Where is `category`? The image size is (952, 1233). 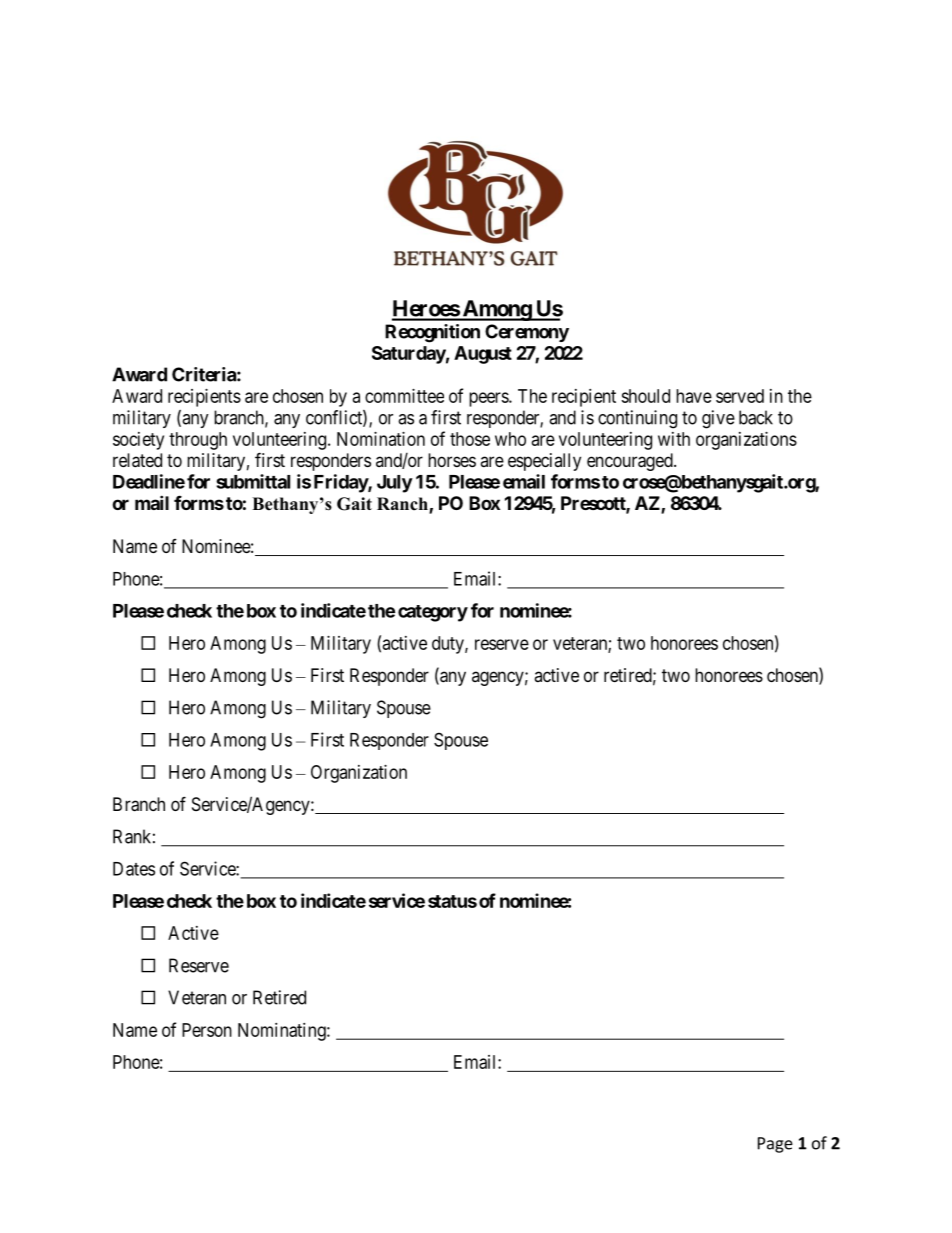 category is located at coordinates (433, 613).
